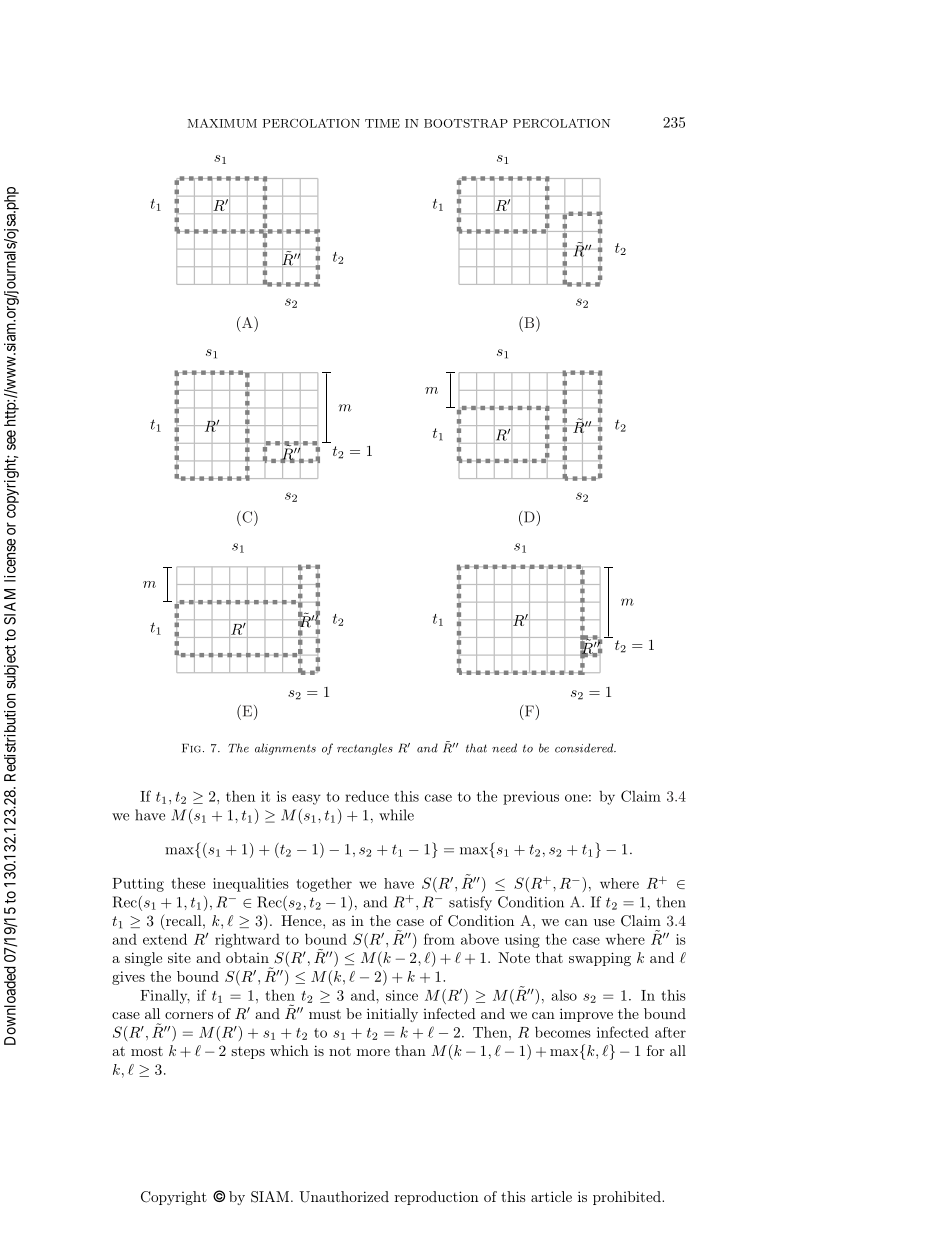  Describe the element at coordinates (604, 922) in the image. I see `use` at that location.
